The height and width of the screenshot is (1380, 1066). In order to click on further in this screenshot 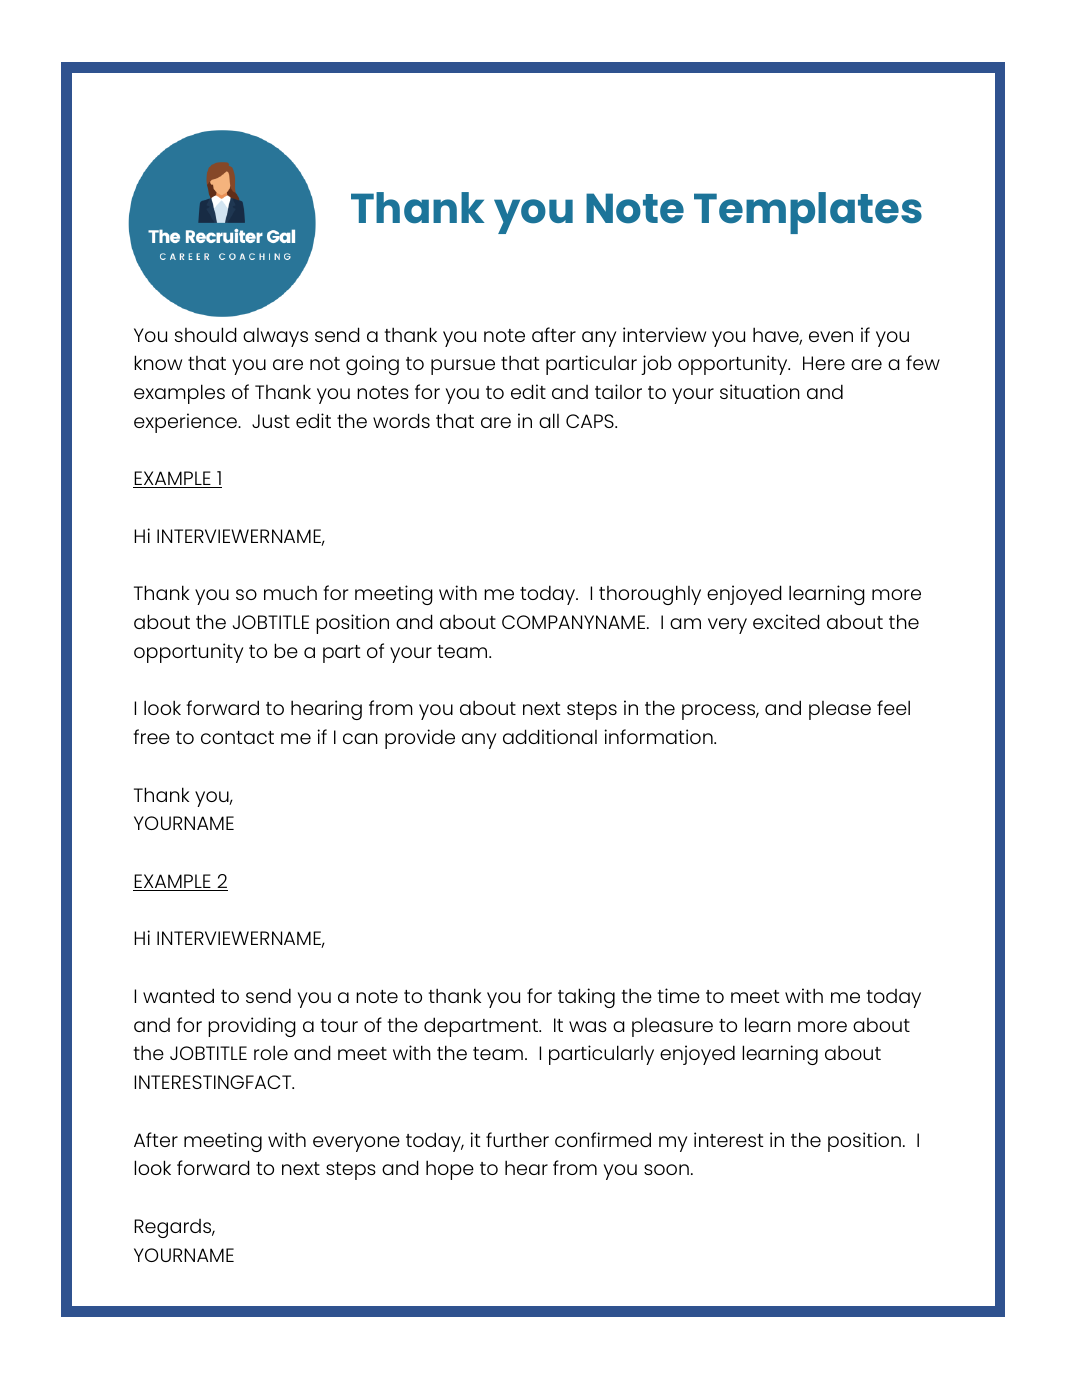, I will do `click(517, 1139)`.
